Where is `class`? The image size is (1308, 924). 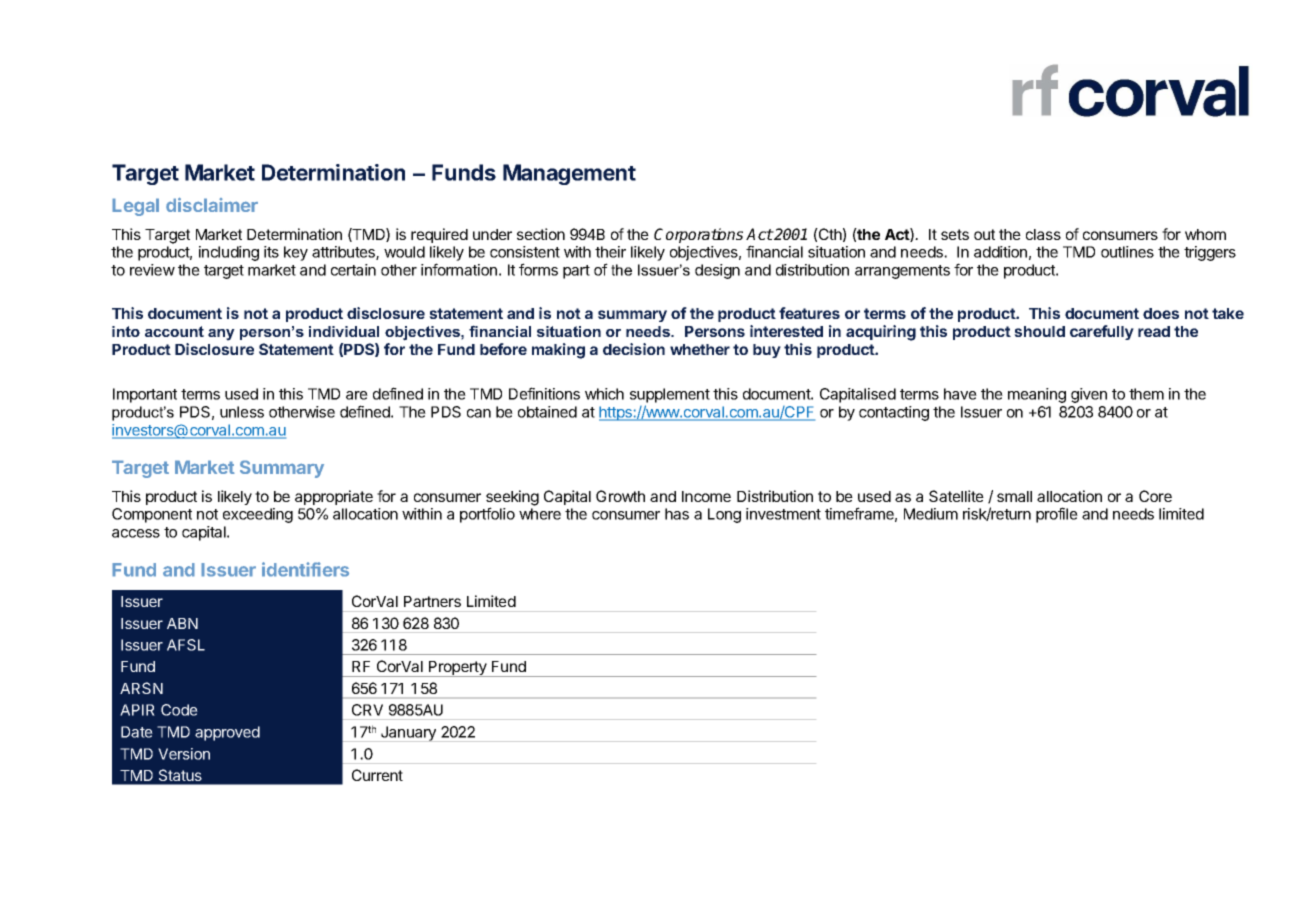 class is located at coordinates (1043, 234).
